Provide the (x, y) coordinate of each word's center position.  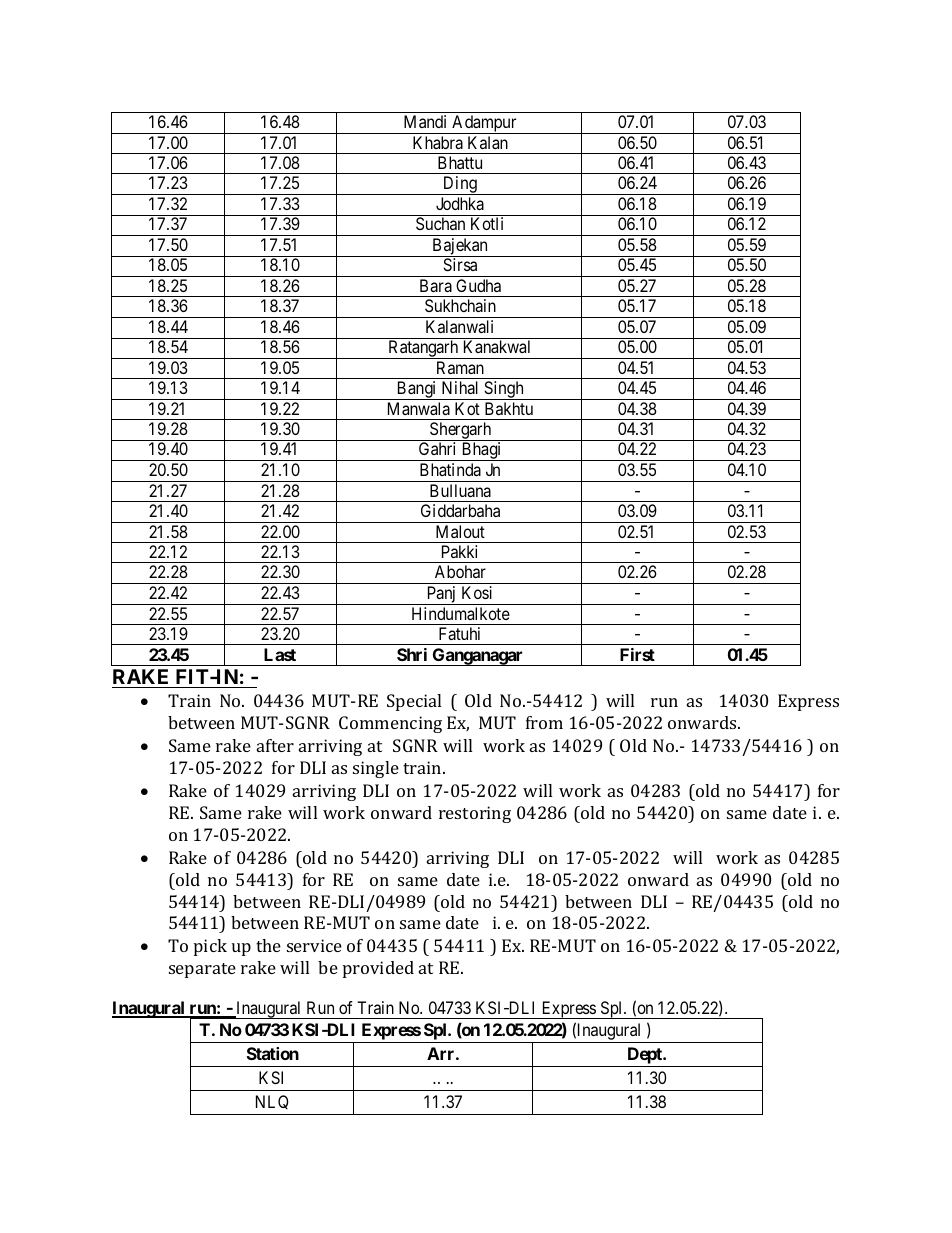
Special (414, 702)
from (544, 722)
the (268, 945)
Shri (412, 654)
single (376, 769)
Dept (644, 1057)
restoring (475, 814)
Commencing (390, 724)
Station (273, 1053)
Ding (460, 185)
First (637, 654)
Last (280, 654)
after (275, 745)
